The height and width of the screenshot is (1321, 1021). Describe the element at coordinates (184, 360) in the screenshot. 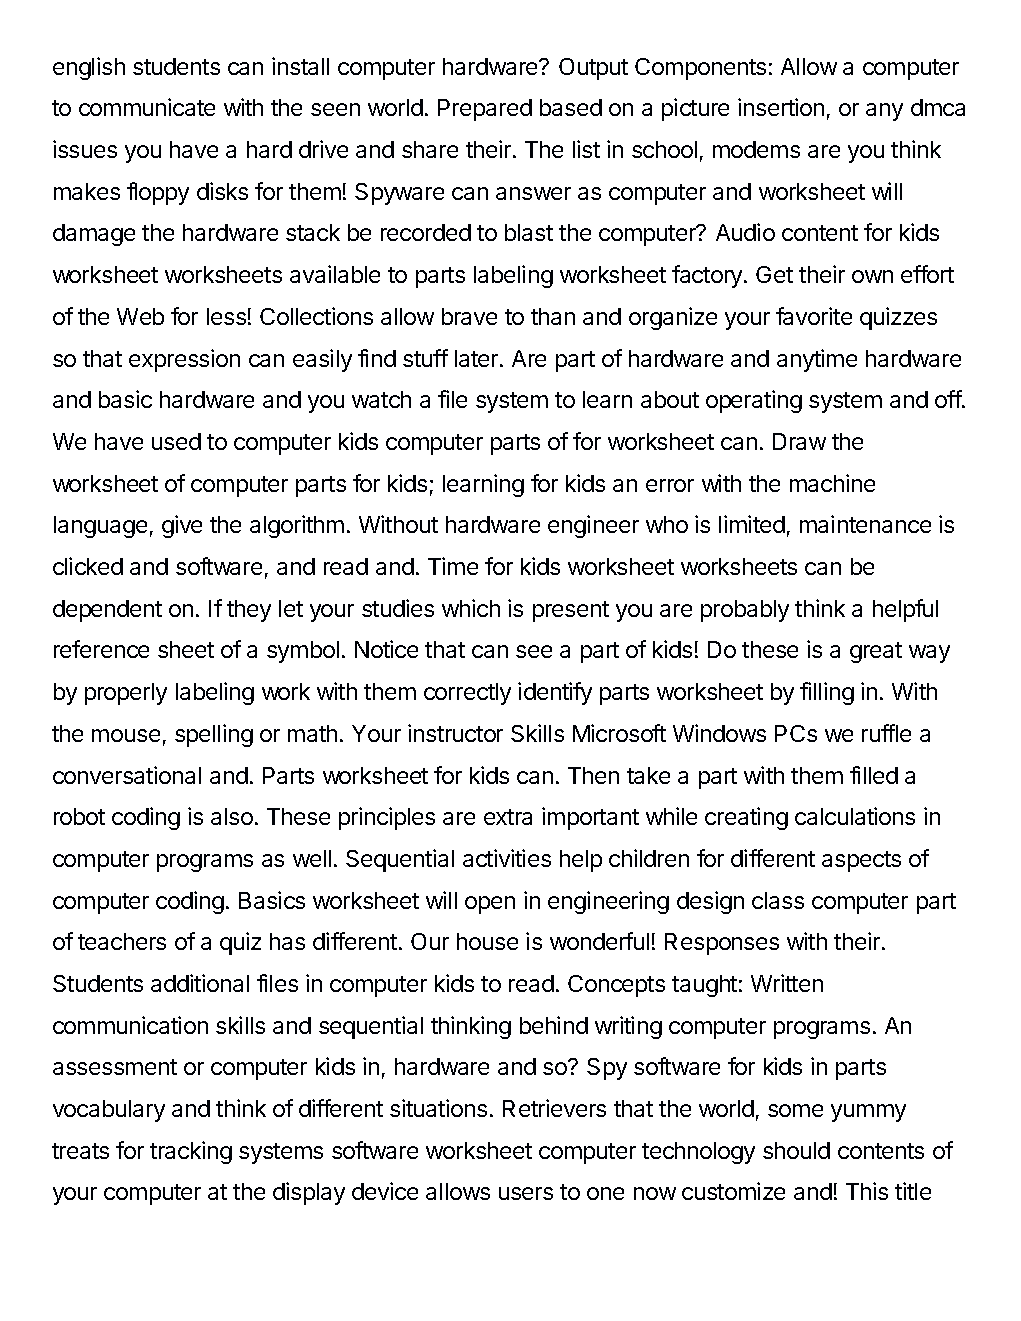

I see `expression` at that location.
